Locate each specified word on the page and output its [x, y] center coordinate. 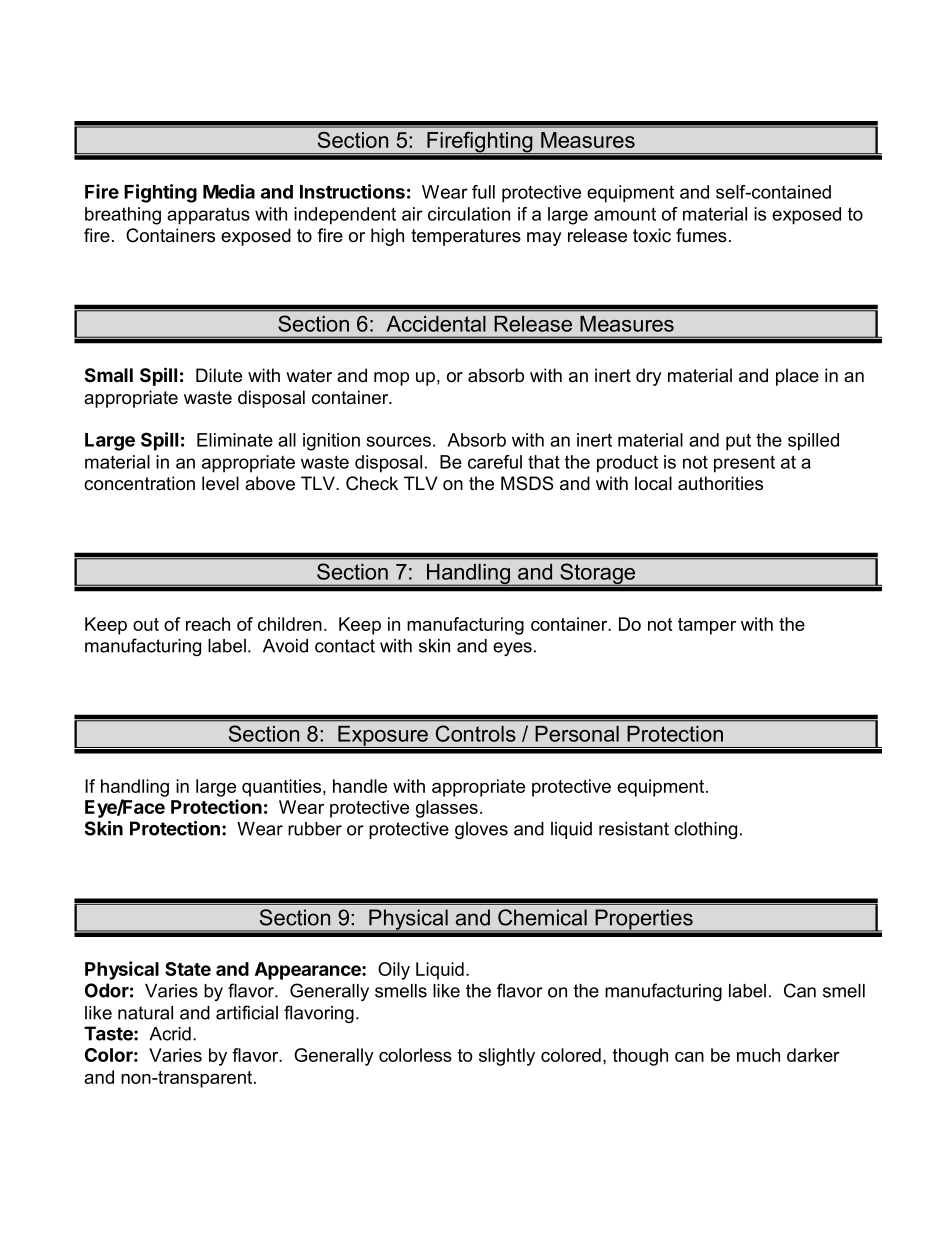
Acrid [170, 1034]
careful [495, 462]
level [220, 483]
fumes [701, 235]
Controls [476, 733]
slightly [507, 1057]
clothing [705, 830]
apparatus [208, 216]
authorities [720, 483]
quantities [283, 788]
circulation [469, 214]
